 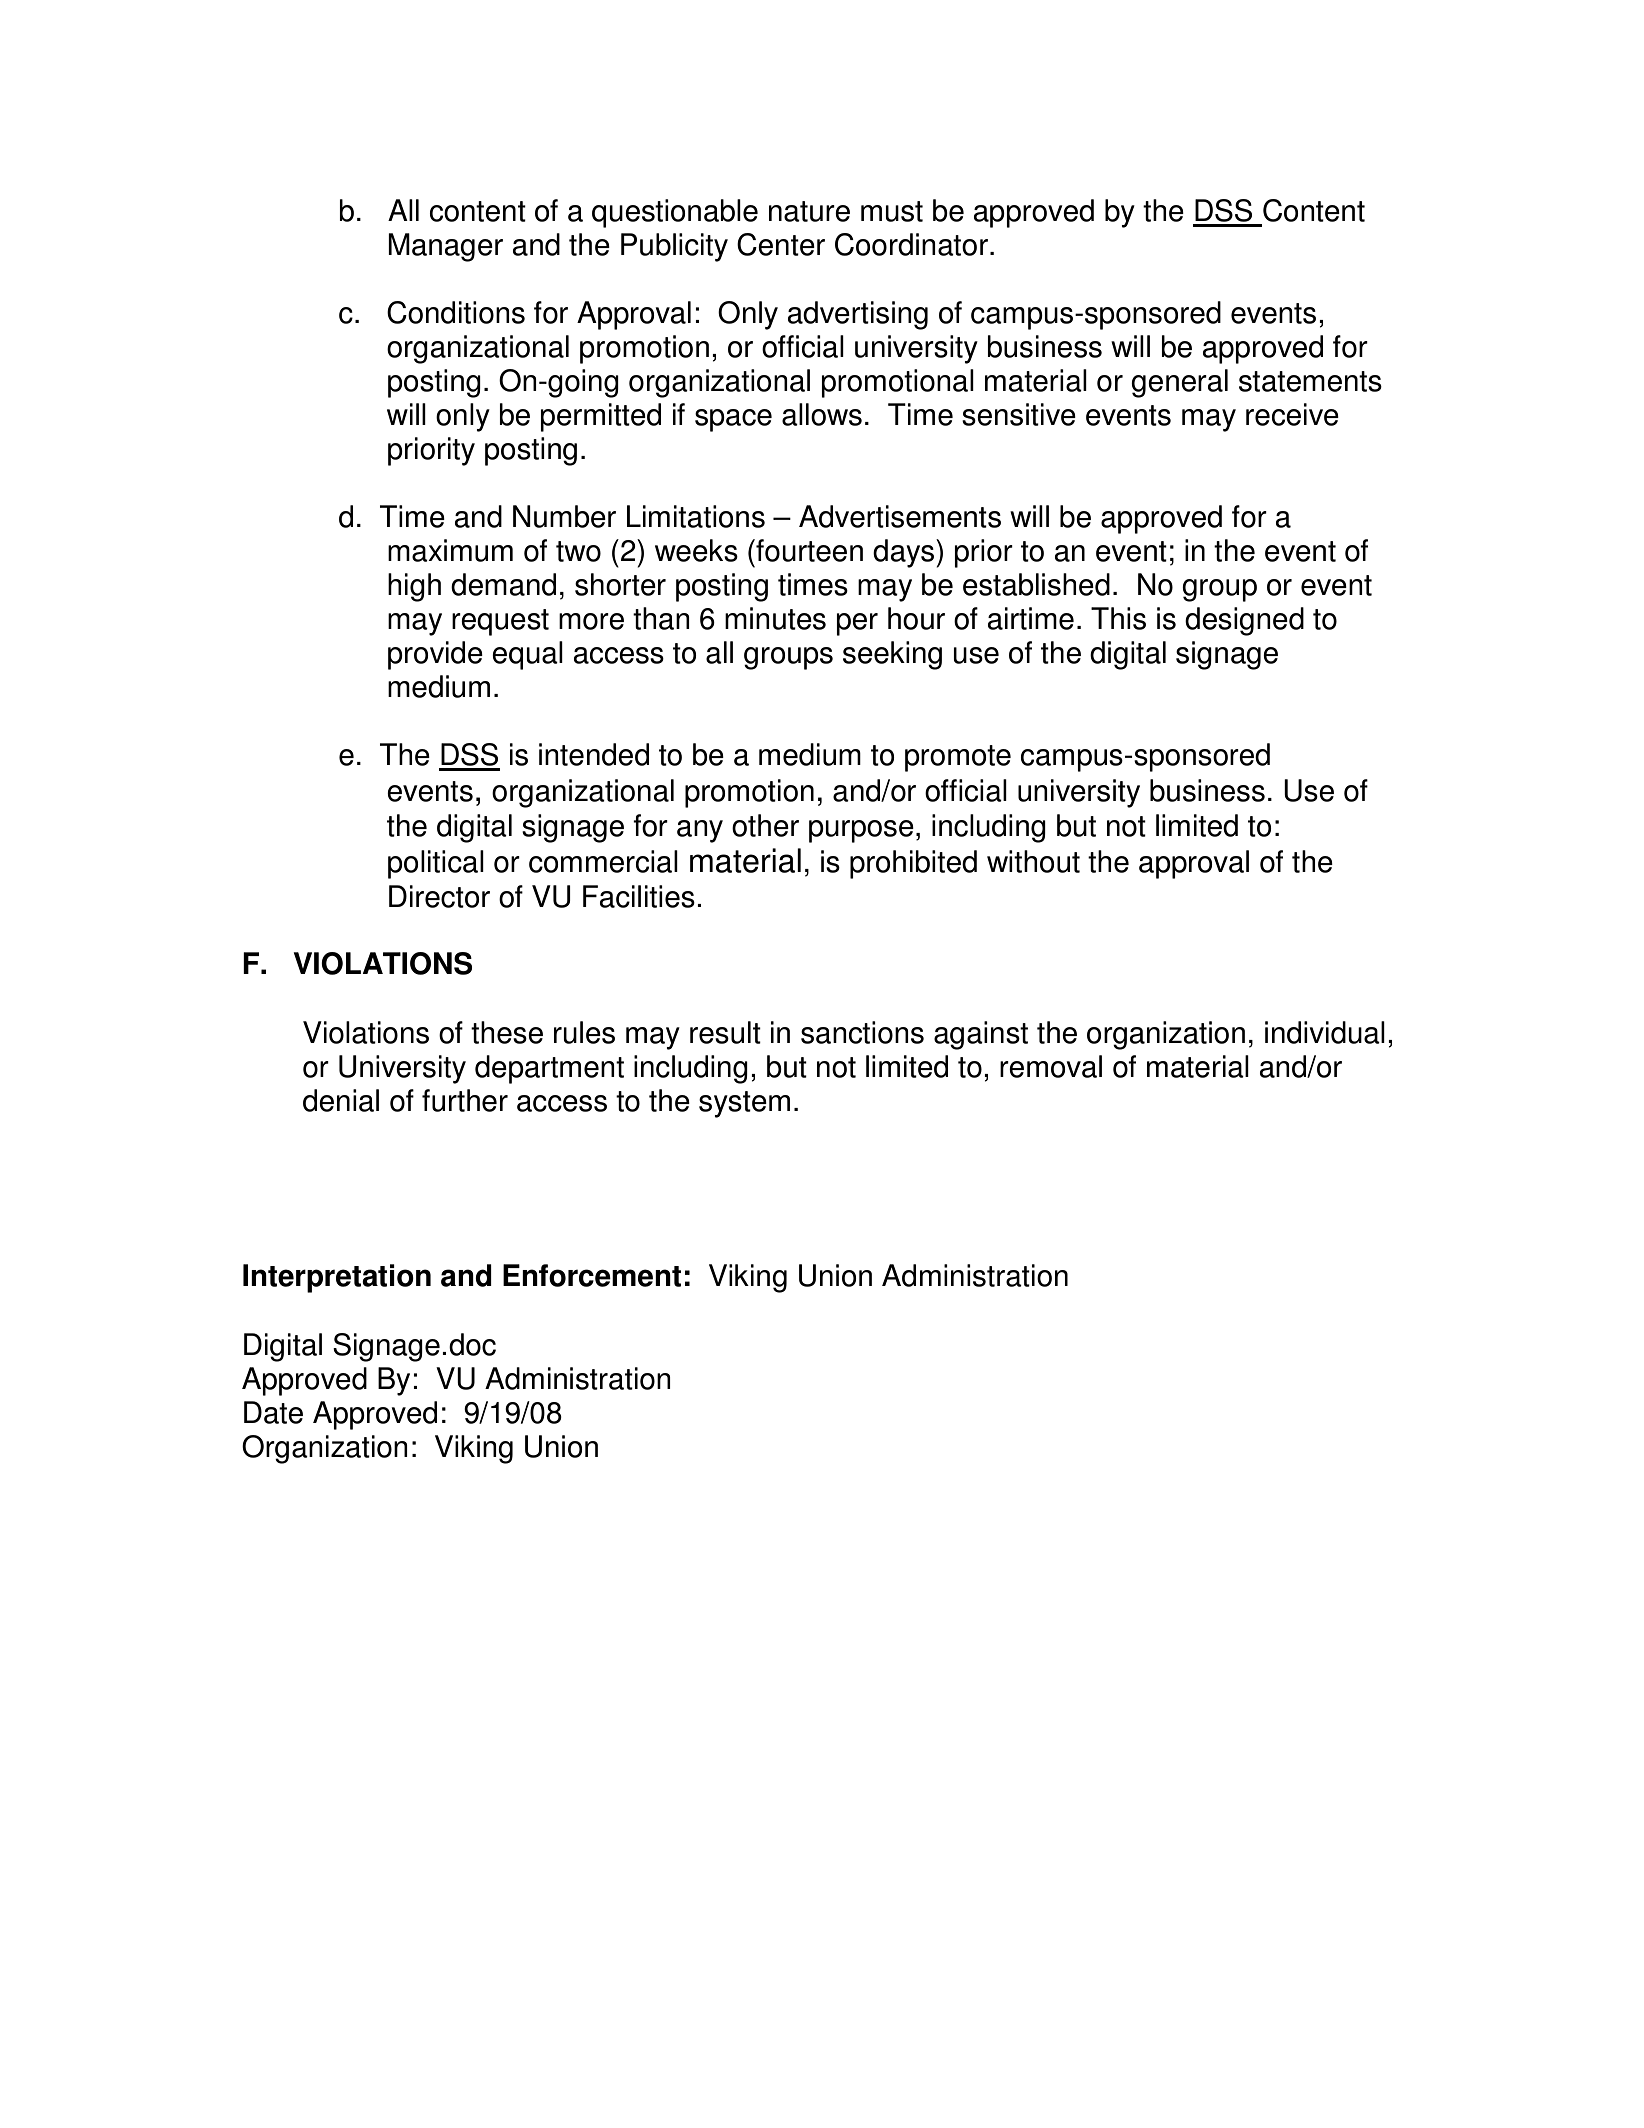 I want to click on denial, so click(x=341, y=1100).
